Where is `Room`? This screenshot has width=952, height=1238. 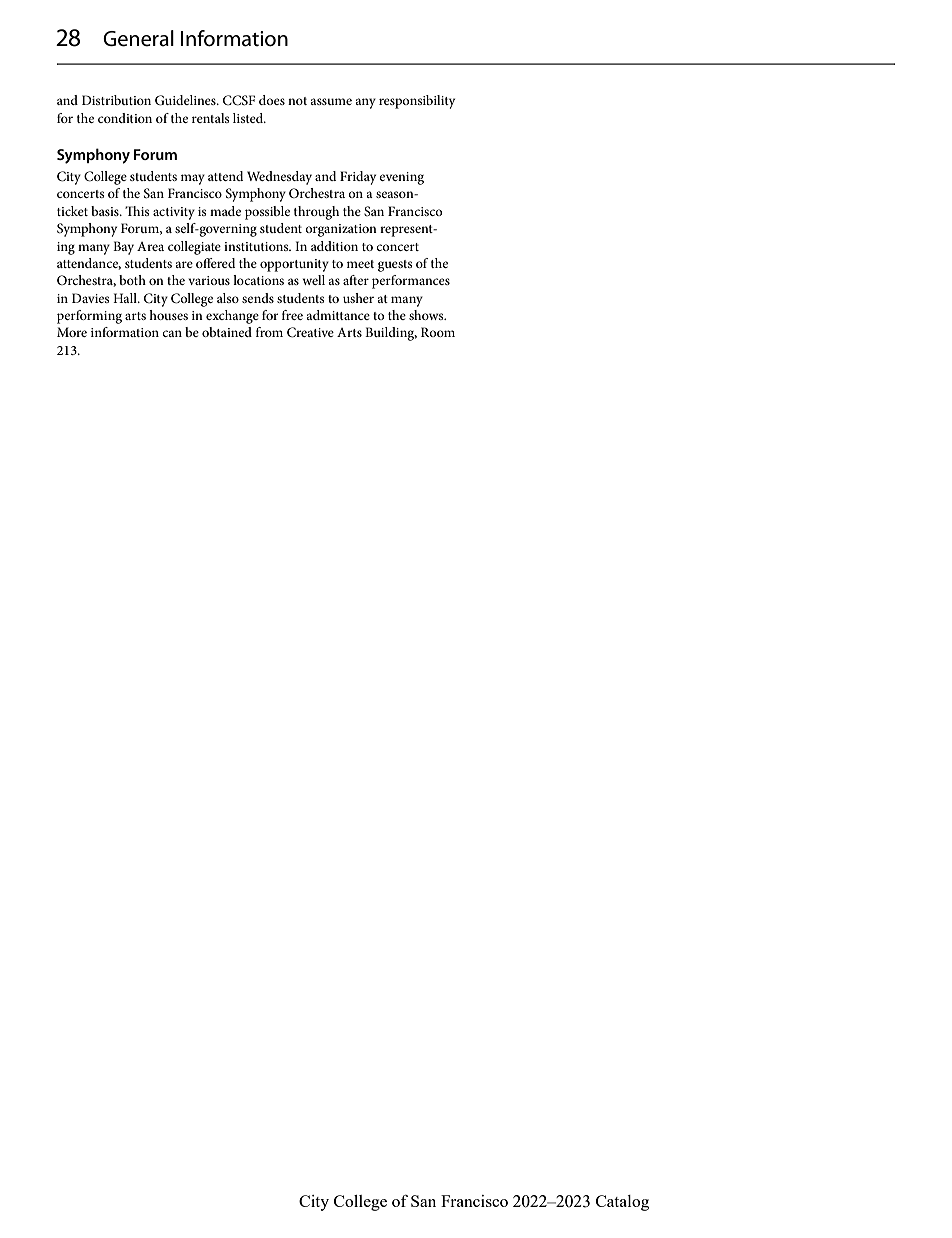
Room is located at coordinates (438, 332).
